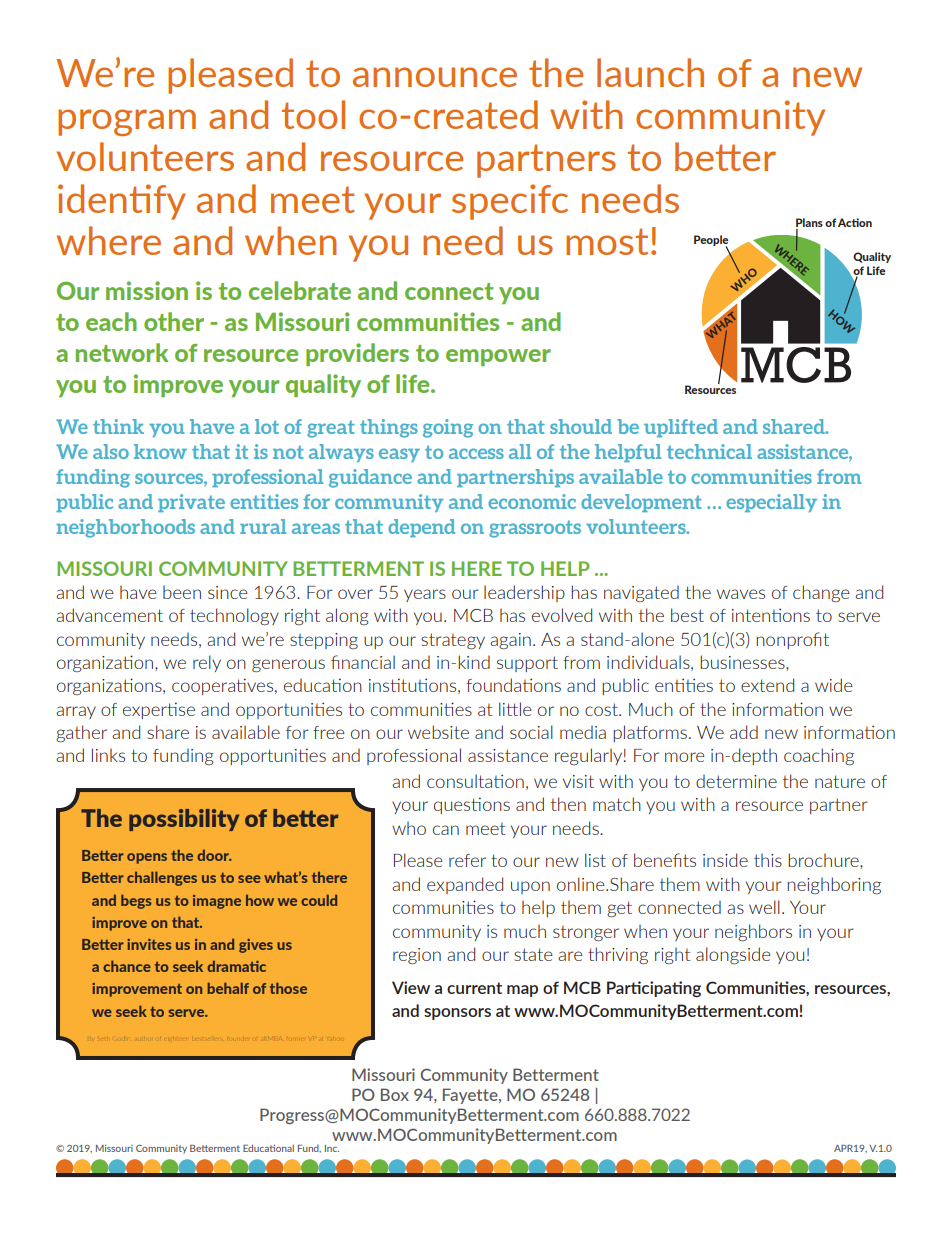  Describe the element at coordinates (654, 989) in the page. I see `Participating` at that location.
